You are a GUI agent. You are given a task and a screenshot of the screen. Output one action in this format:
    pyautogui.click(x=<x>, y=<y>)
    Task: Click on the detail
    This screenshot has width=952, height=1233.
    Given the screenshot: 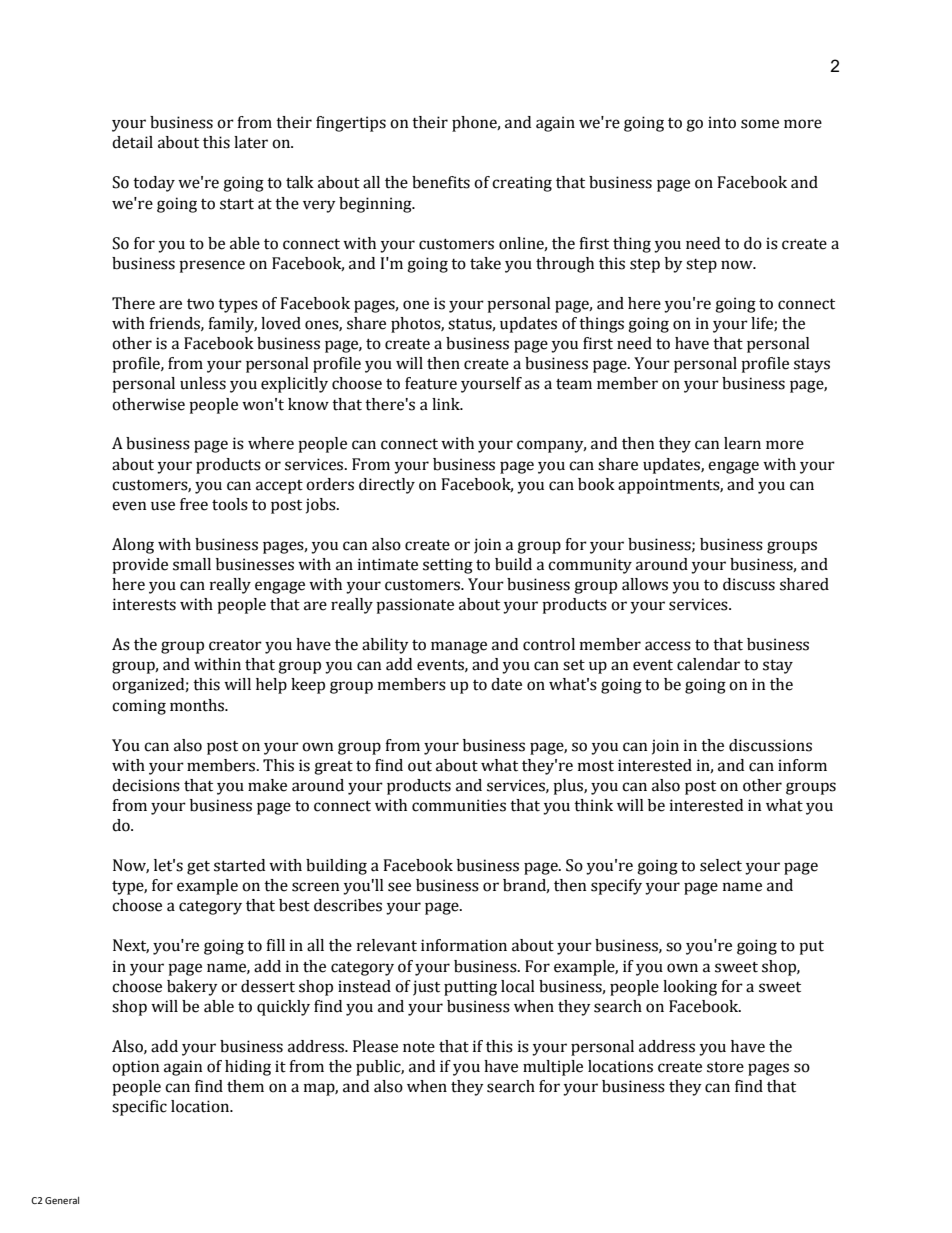 What is the action you would take?
    pyautogui.click(x=132, y=142)
